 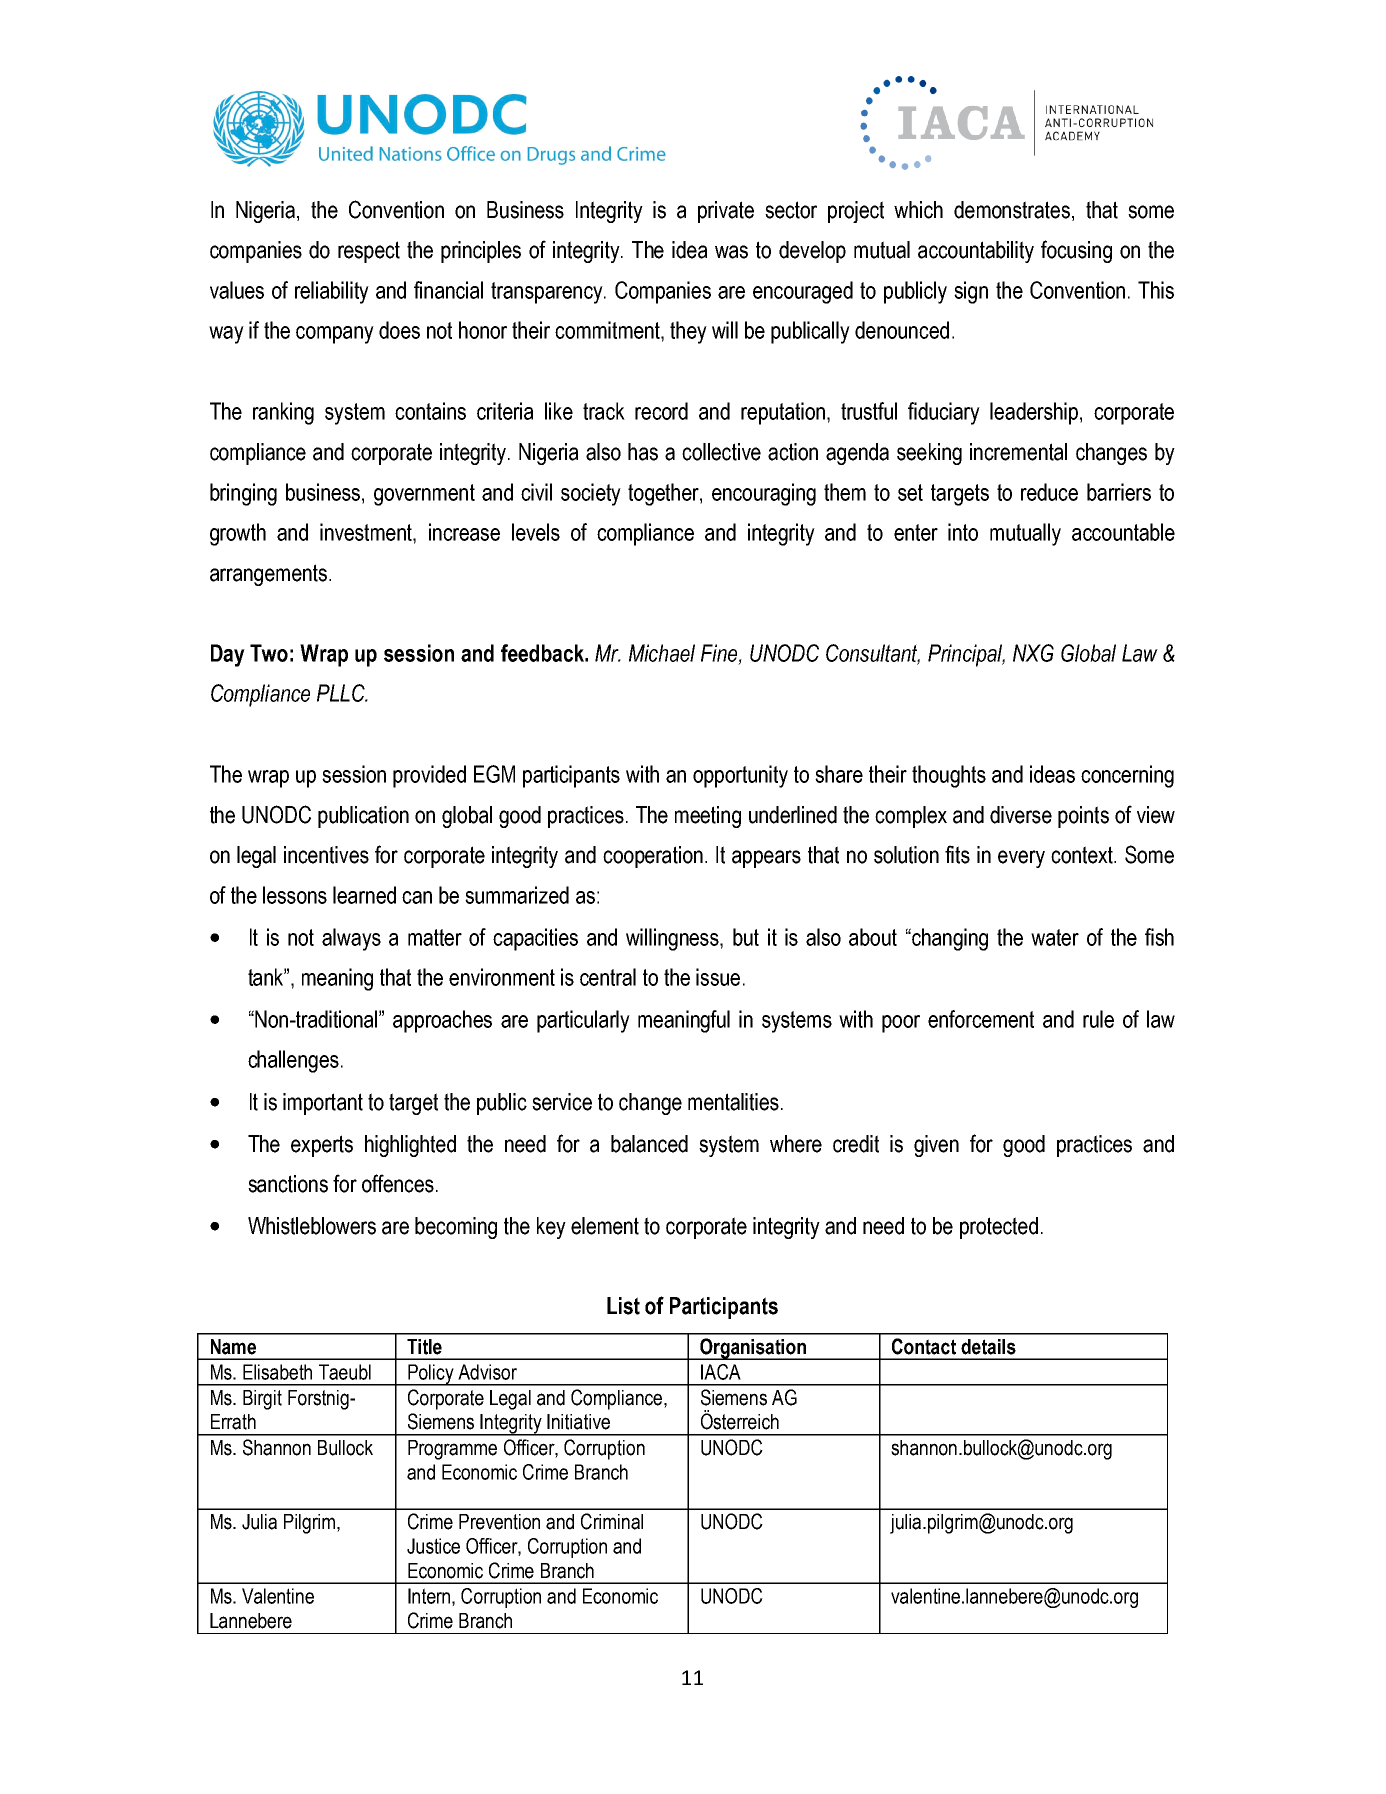 What do you see at coordinates (364, 895) in the image?
I see `learned` at bounding box center [364, 895].
